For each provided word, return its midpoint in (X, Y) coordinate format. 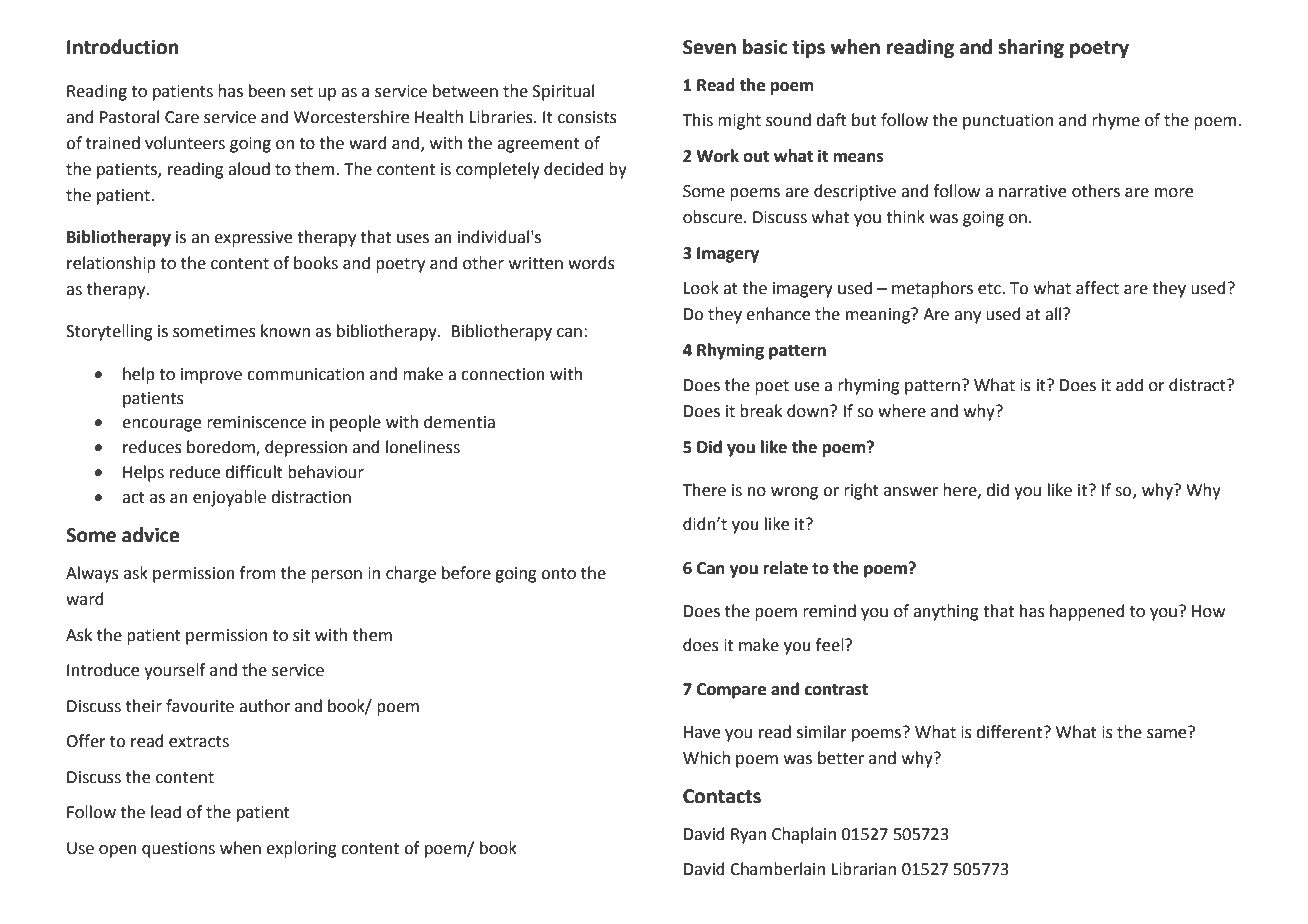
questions (178, 850)
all (1054, 314)
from (258, 573)
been (267, 91)
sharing (1031, 48)
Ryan (748, 836)
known (285, 331)
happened (1087, 612)
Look (701, 288)
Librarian (863, 869)
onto (558, 574)
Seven (709, 47)
